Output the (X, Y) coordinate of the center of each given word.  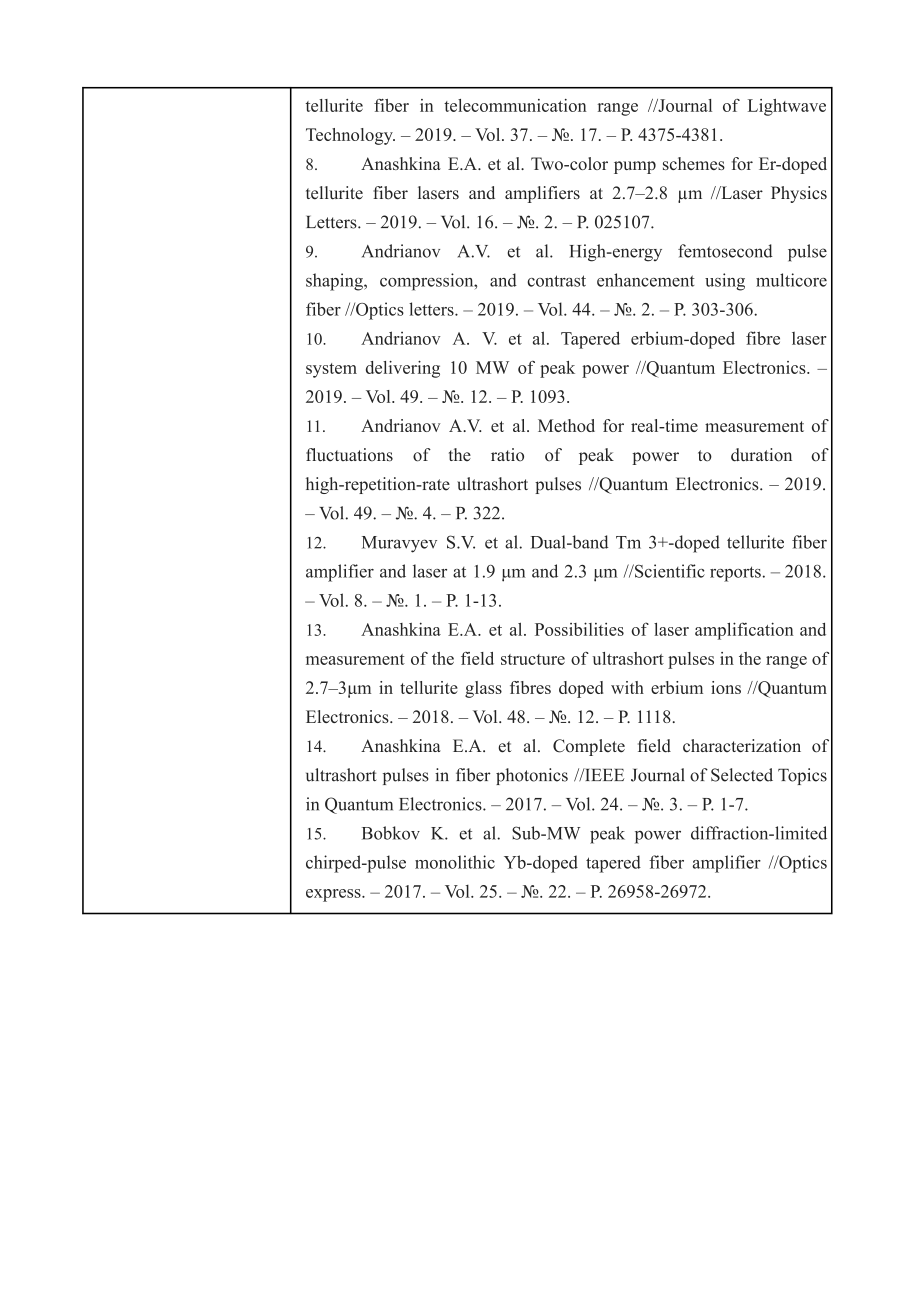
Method (566, 425)
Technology (350, 136)
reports (735, 574)
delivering (403, 369)
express (334, 895)
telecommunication (515, 105)
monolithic (455, 862)
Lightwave (787, 107)
